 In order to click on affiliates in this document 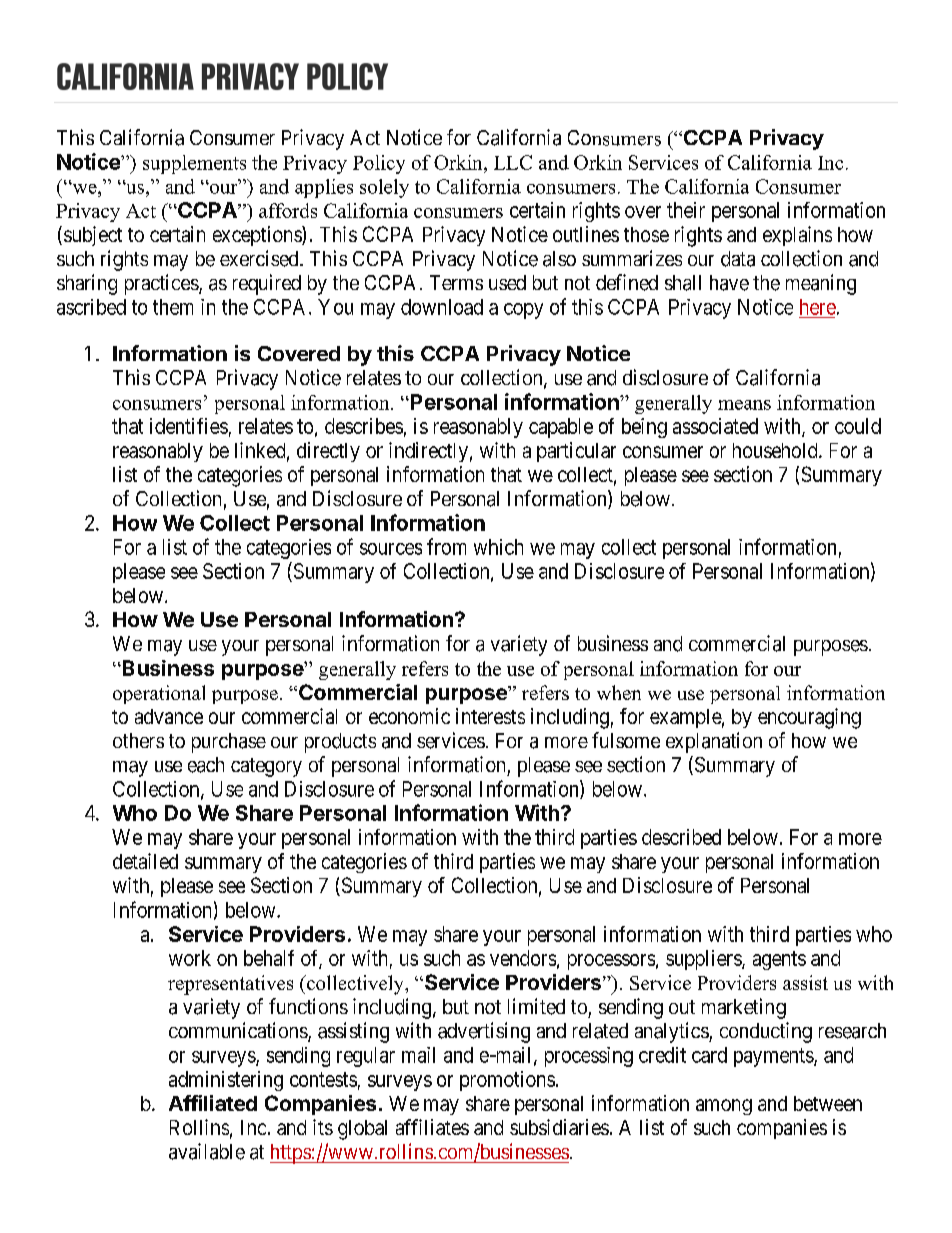, I will do `click(432, 1127)`.
